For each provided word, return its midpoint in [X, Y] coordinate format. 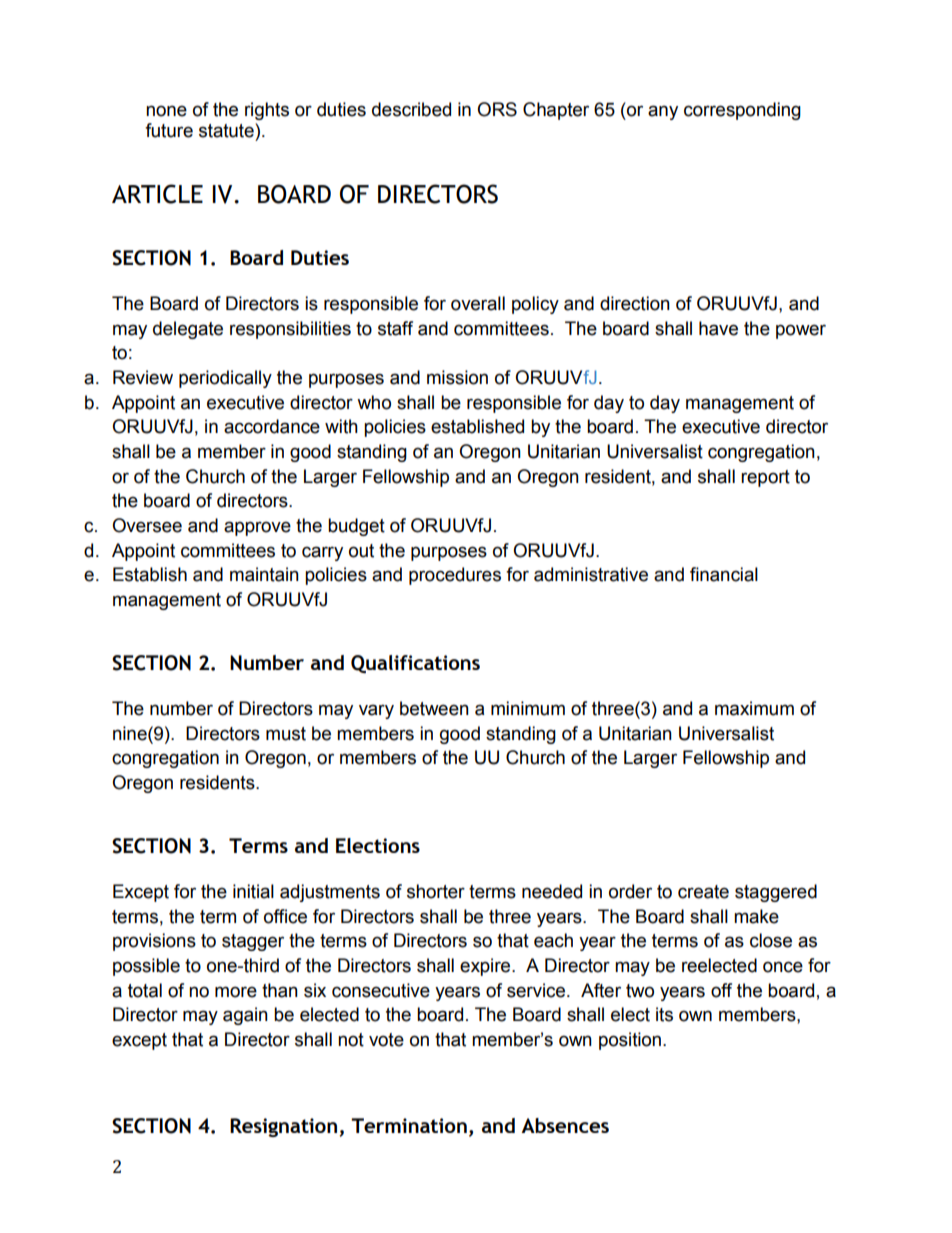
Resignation [285, 1127]
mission [457, 377]
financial [724, 574]
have [718, 328]
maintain [264, 574]
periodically [225, 379]
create [703, 892]
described [411, 109]
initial [253, 891]
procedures [455, 576]
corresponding [742, 111]
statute [227, 130]
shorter [436, 891]
